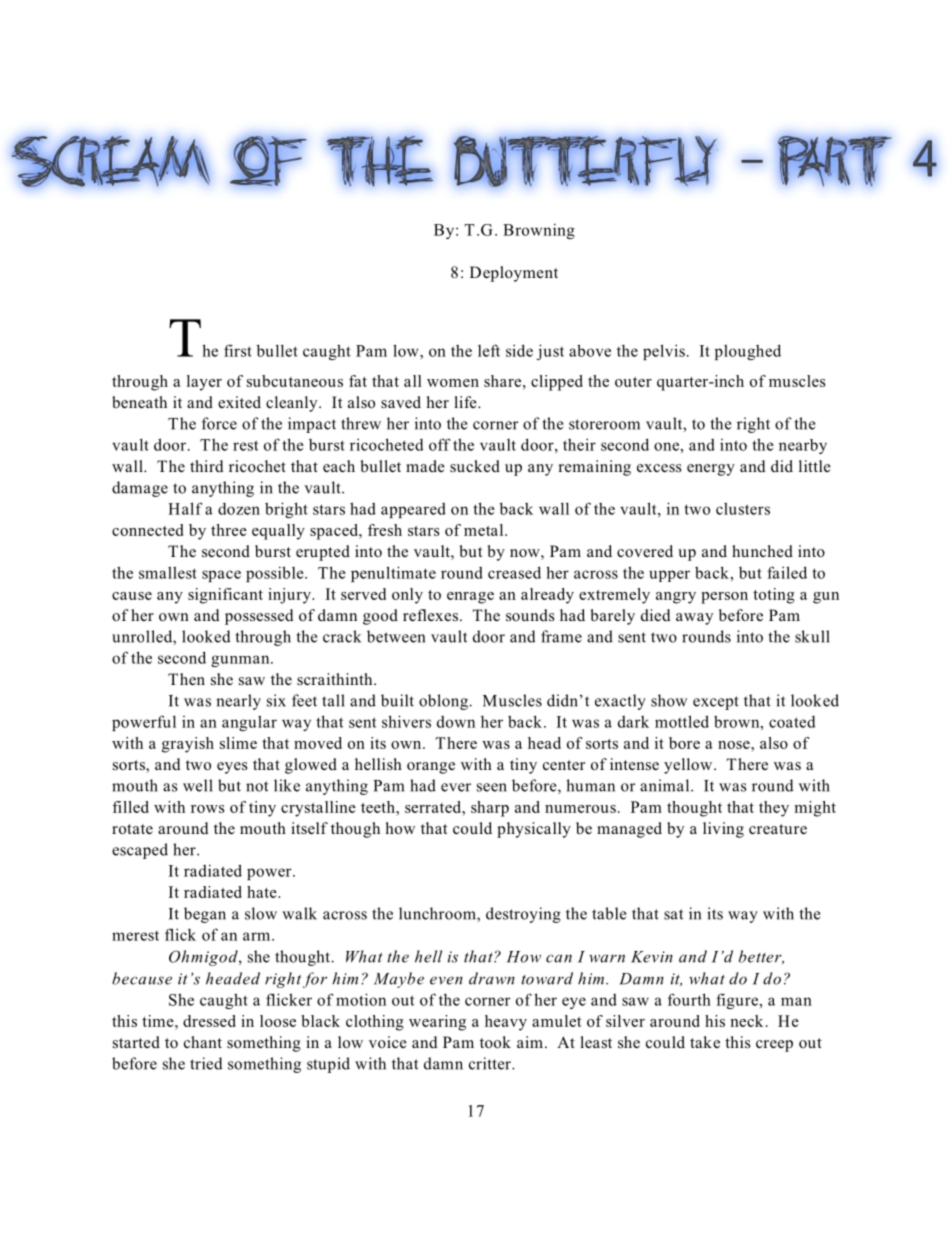 The width and height of the screenshot is (952, 1233). I want to click on except, so click(716, 703).
